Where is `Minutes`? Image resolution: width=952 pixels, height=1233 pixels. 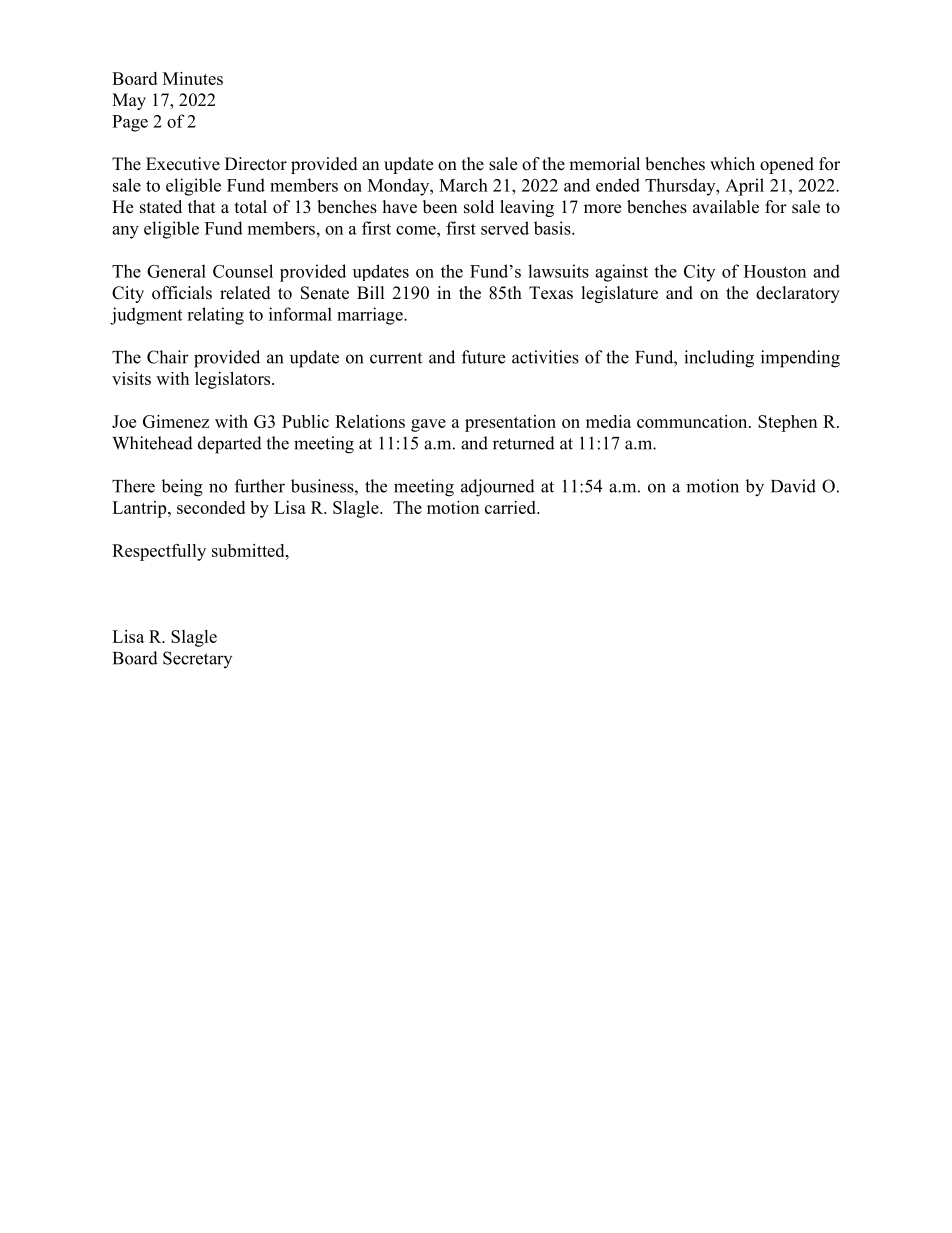
Minutes is located at coordinates (193, 78).
